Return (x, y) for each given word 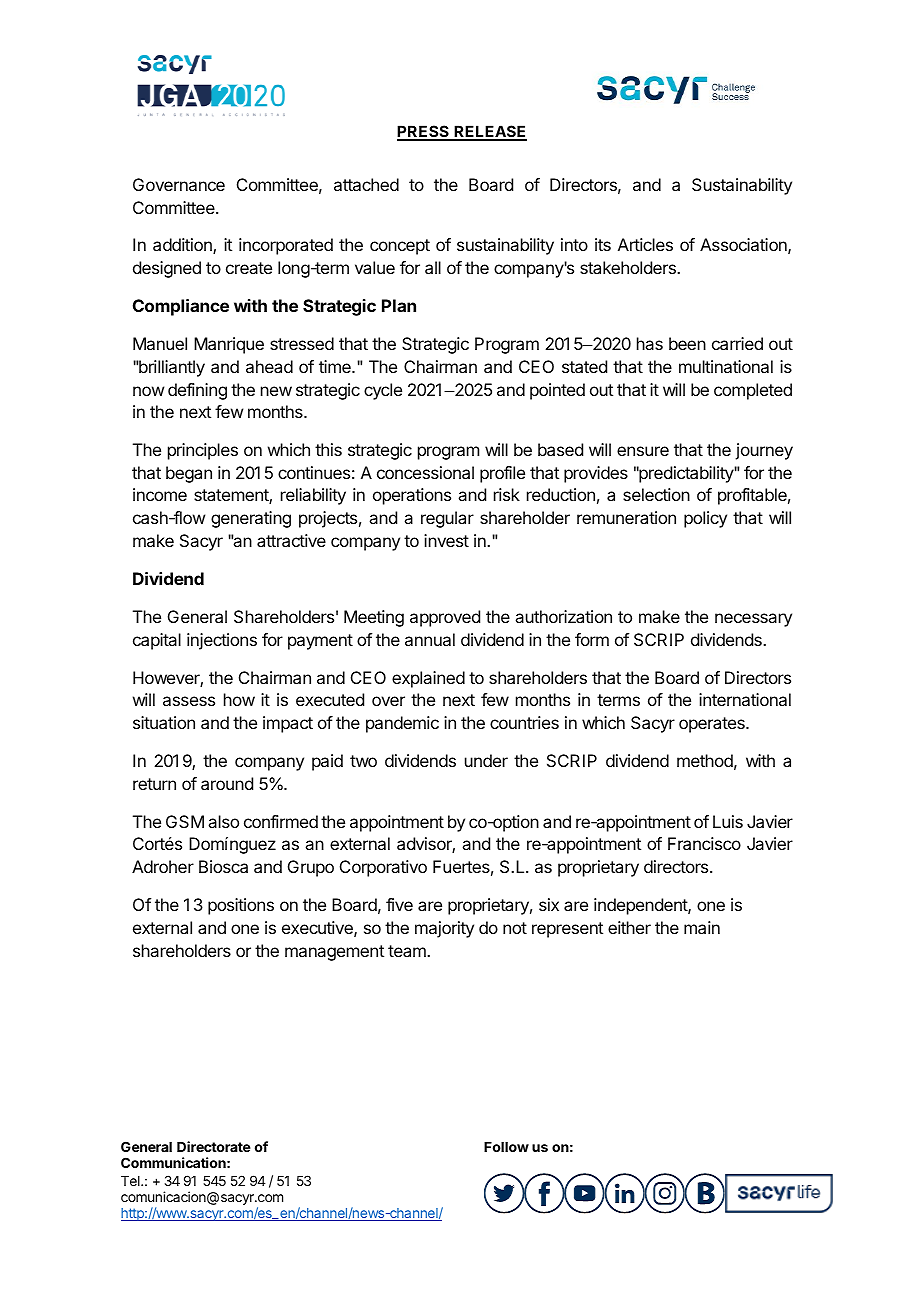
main (702, 927)
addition (183, 246)
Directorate (214, 1146)
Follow (506, 1147)
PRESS (424, 133)
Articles (645, 244)
